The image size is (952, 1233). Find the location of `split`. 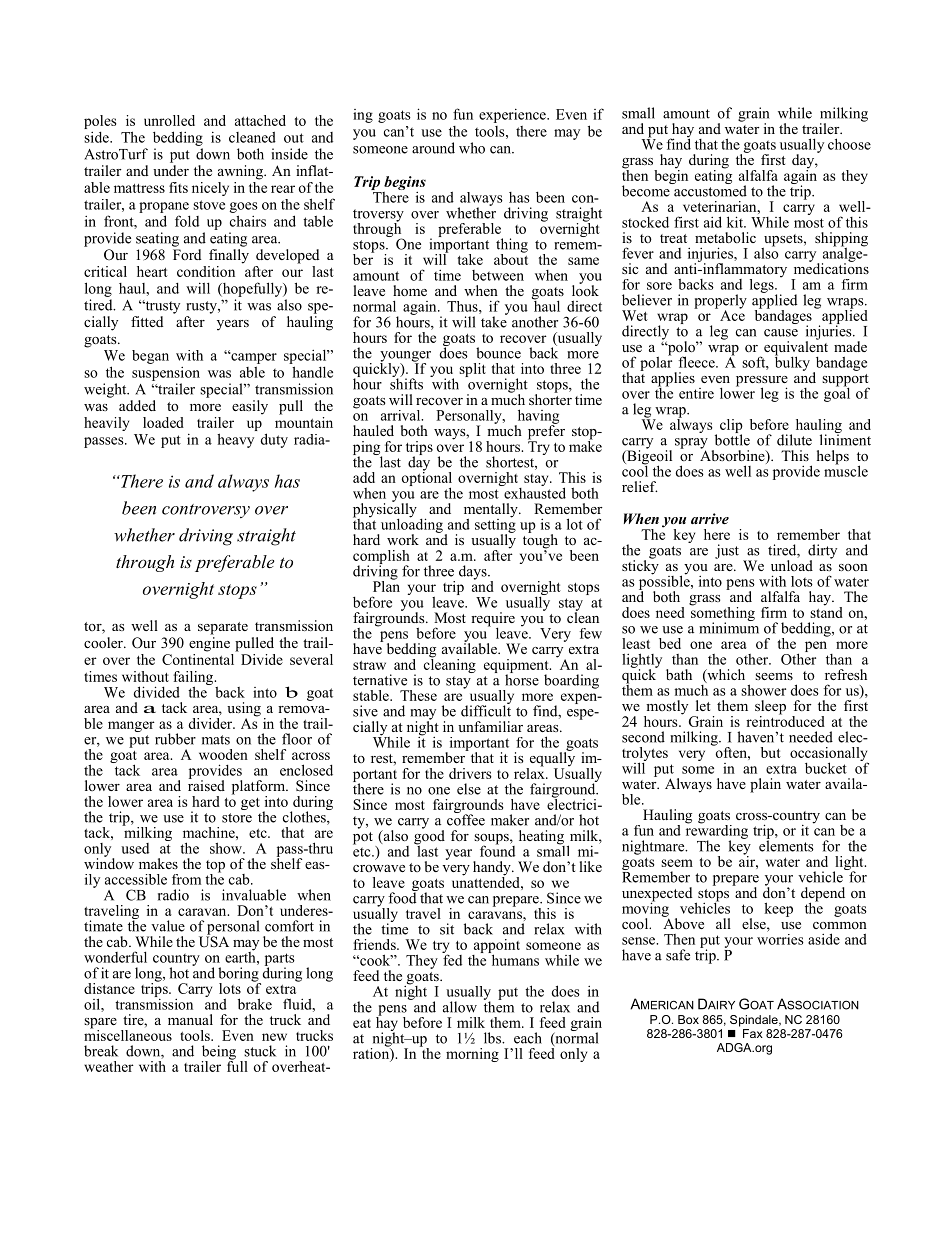

split is located at coordinates (472, 370).
